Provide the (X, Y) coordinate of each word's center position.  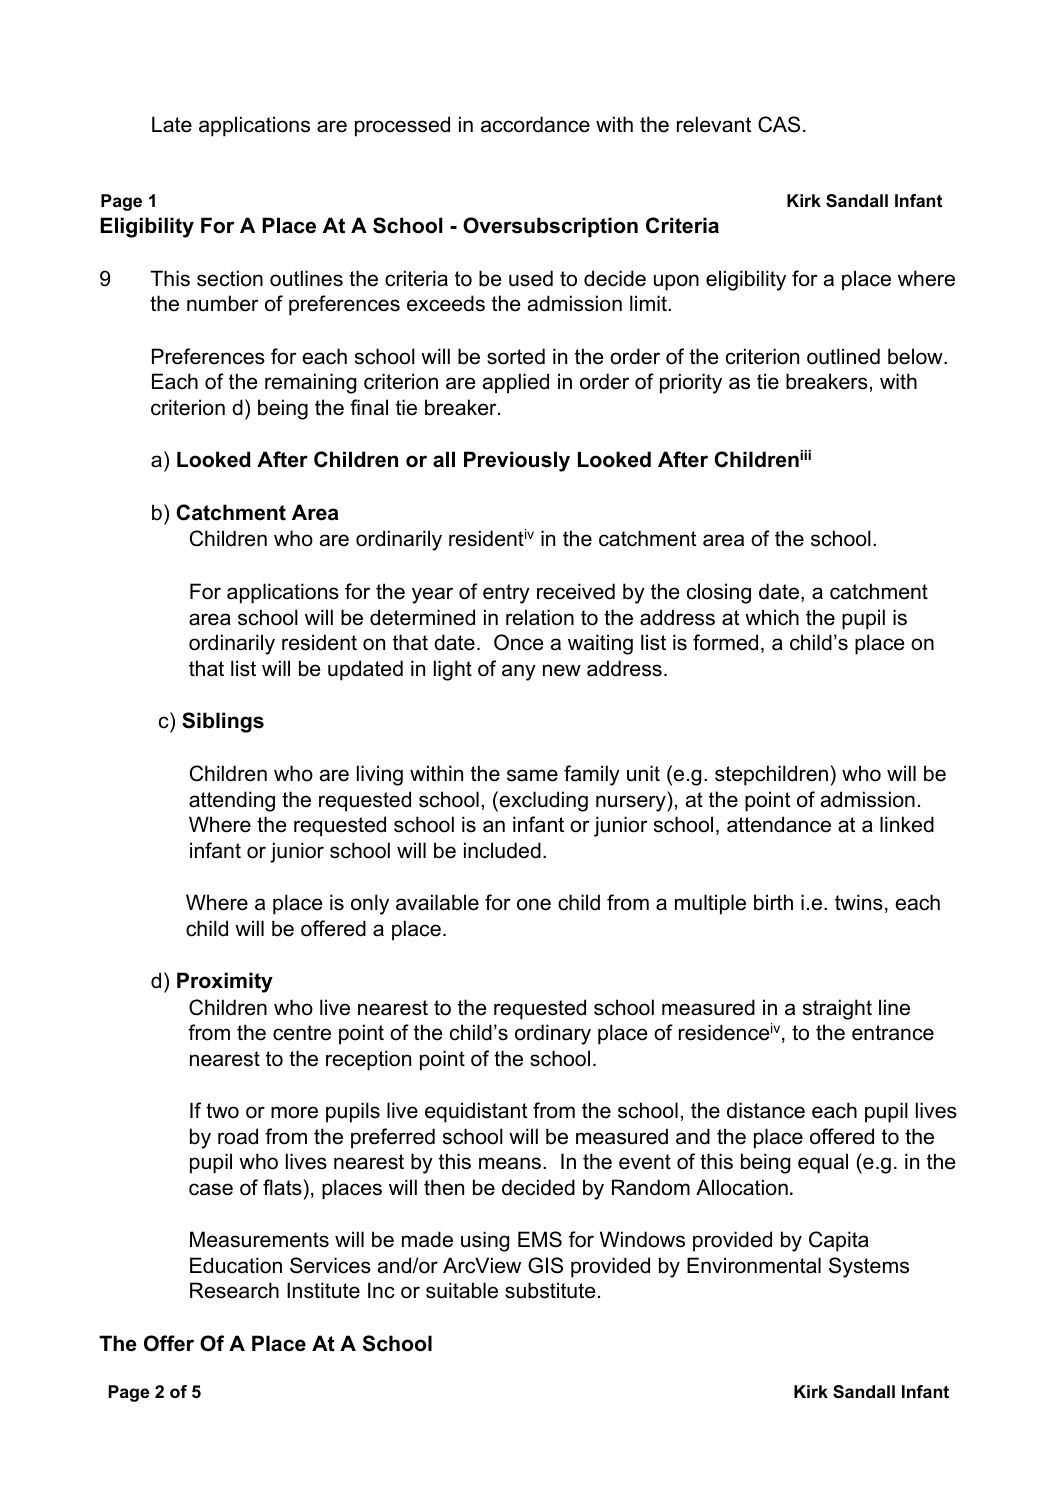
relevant (714, 124)
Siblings (223, 722)
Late (172, 124)
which (772, 617)
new (562, 670)
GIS (545, 1265)
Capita (839, 1241)
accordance (535, 124)
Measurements (259, 1239)
